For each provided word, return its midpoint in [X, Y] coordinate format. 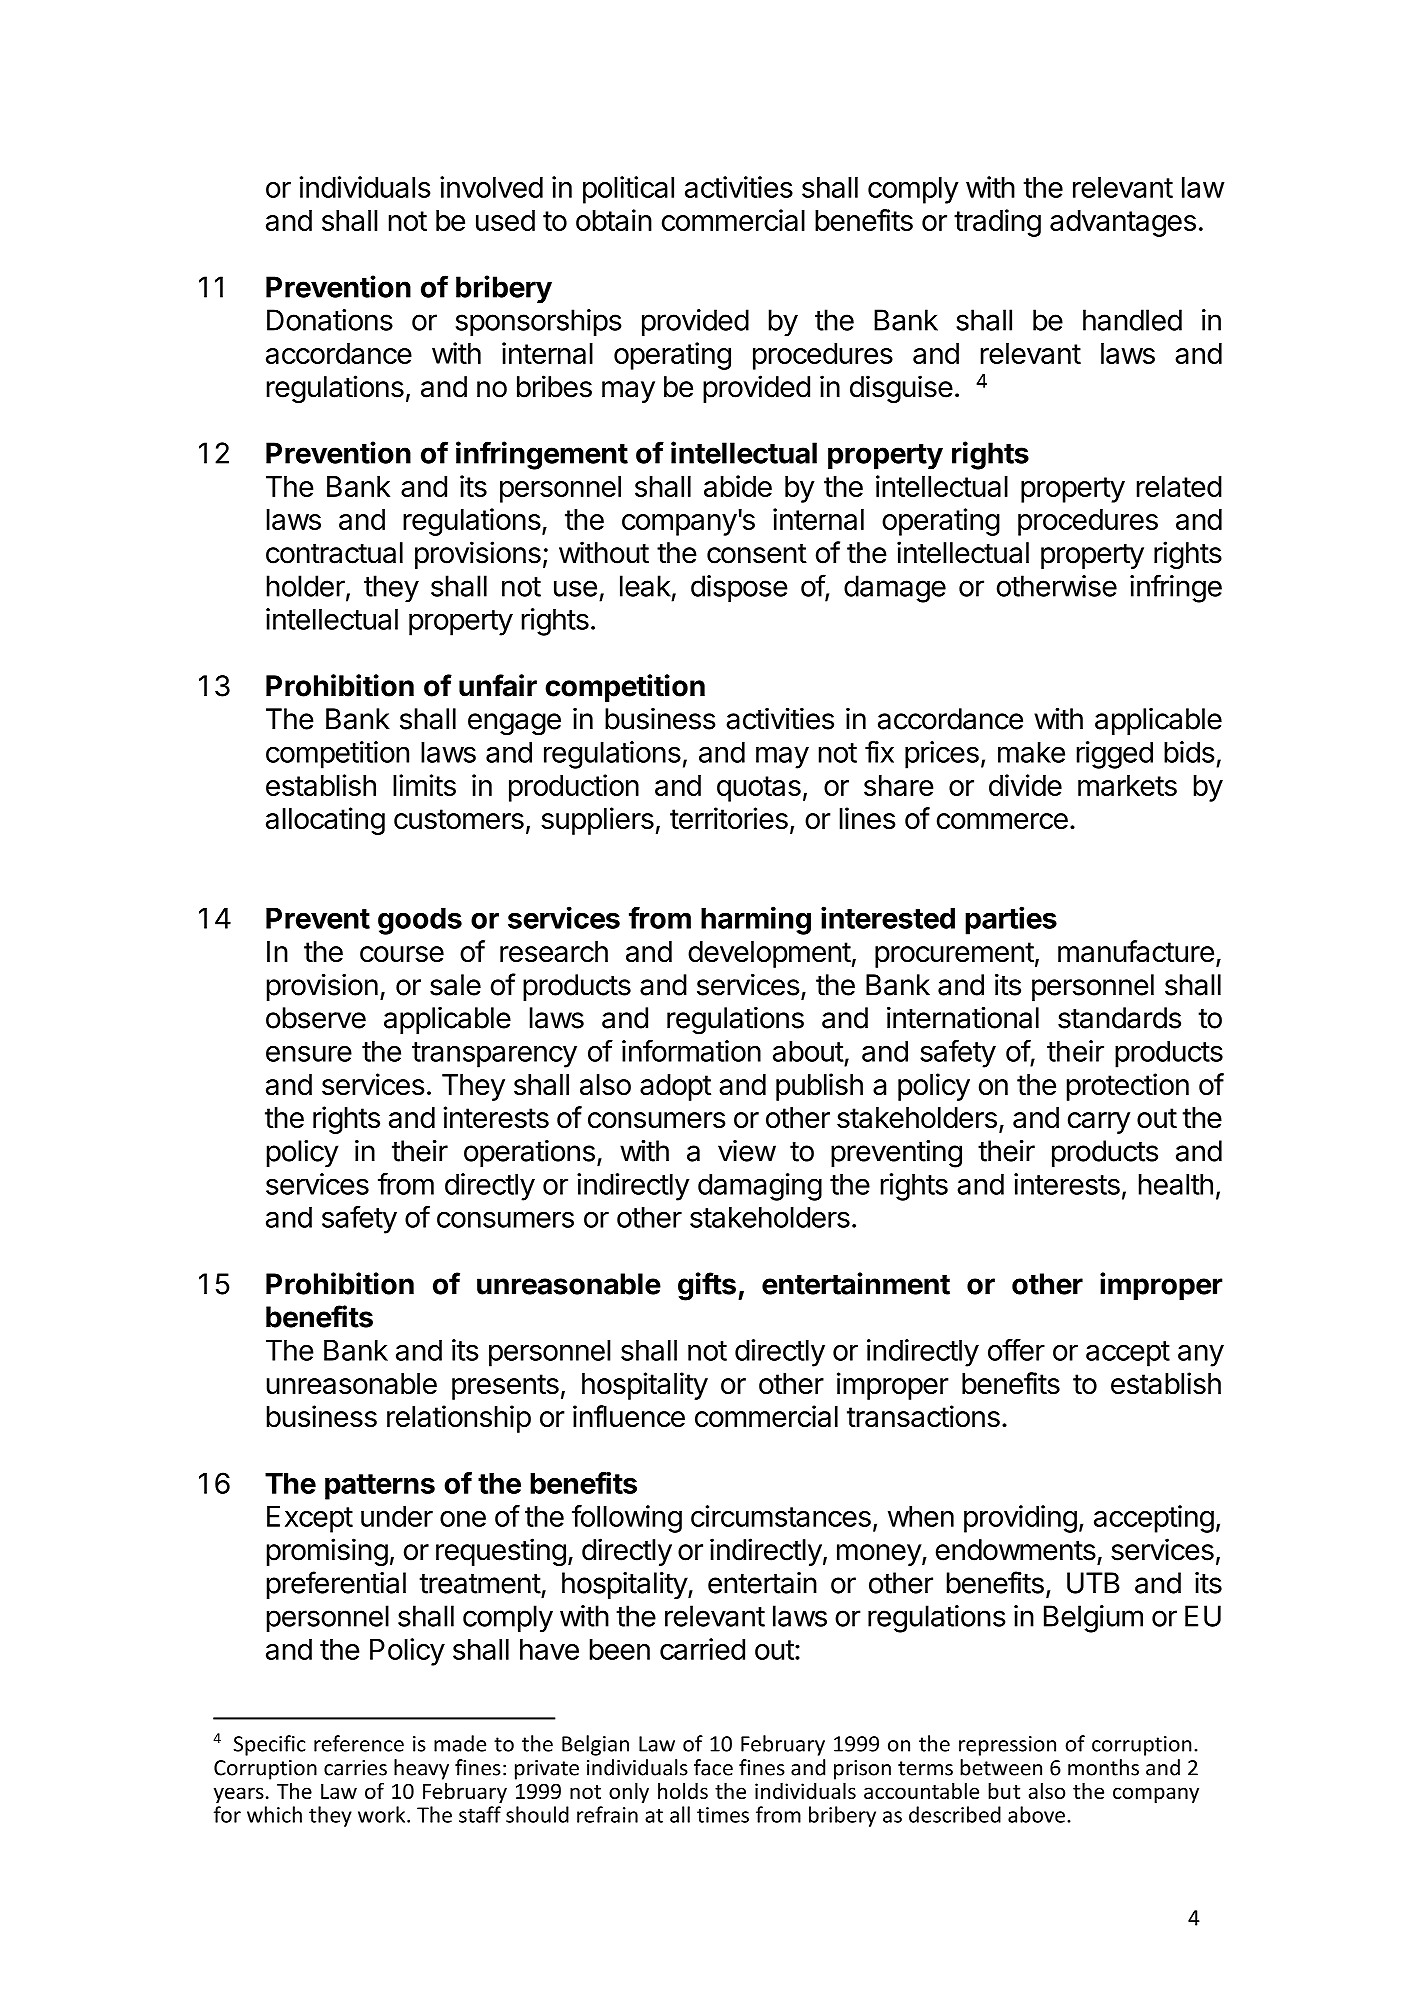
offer [1016, 1350]
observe [316, 1018]
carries [355, 1768]
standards [1119, 1018]
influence [629, 1416]
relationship [459, 1419]
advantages [1123, 223]
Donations [330, 320]
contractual [334, 553]
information [691, 1051]
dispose [739, 588]
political [628, 190]
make [1031, 752]
